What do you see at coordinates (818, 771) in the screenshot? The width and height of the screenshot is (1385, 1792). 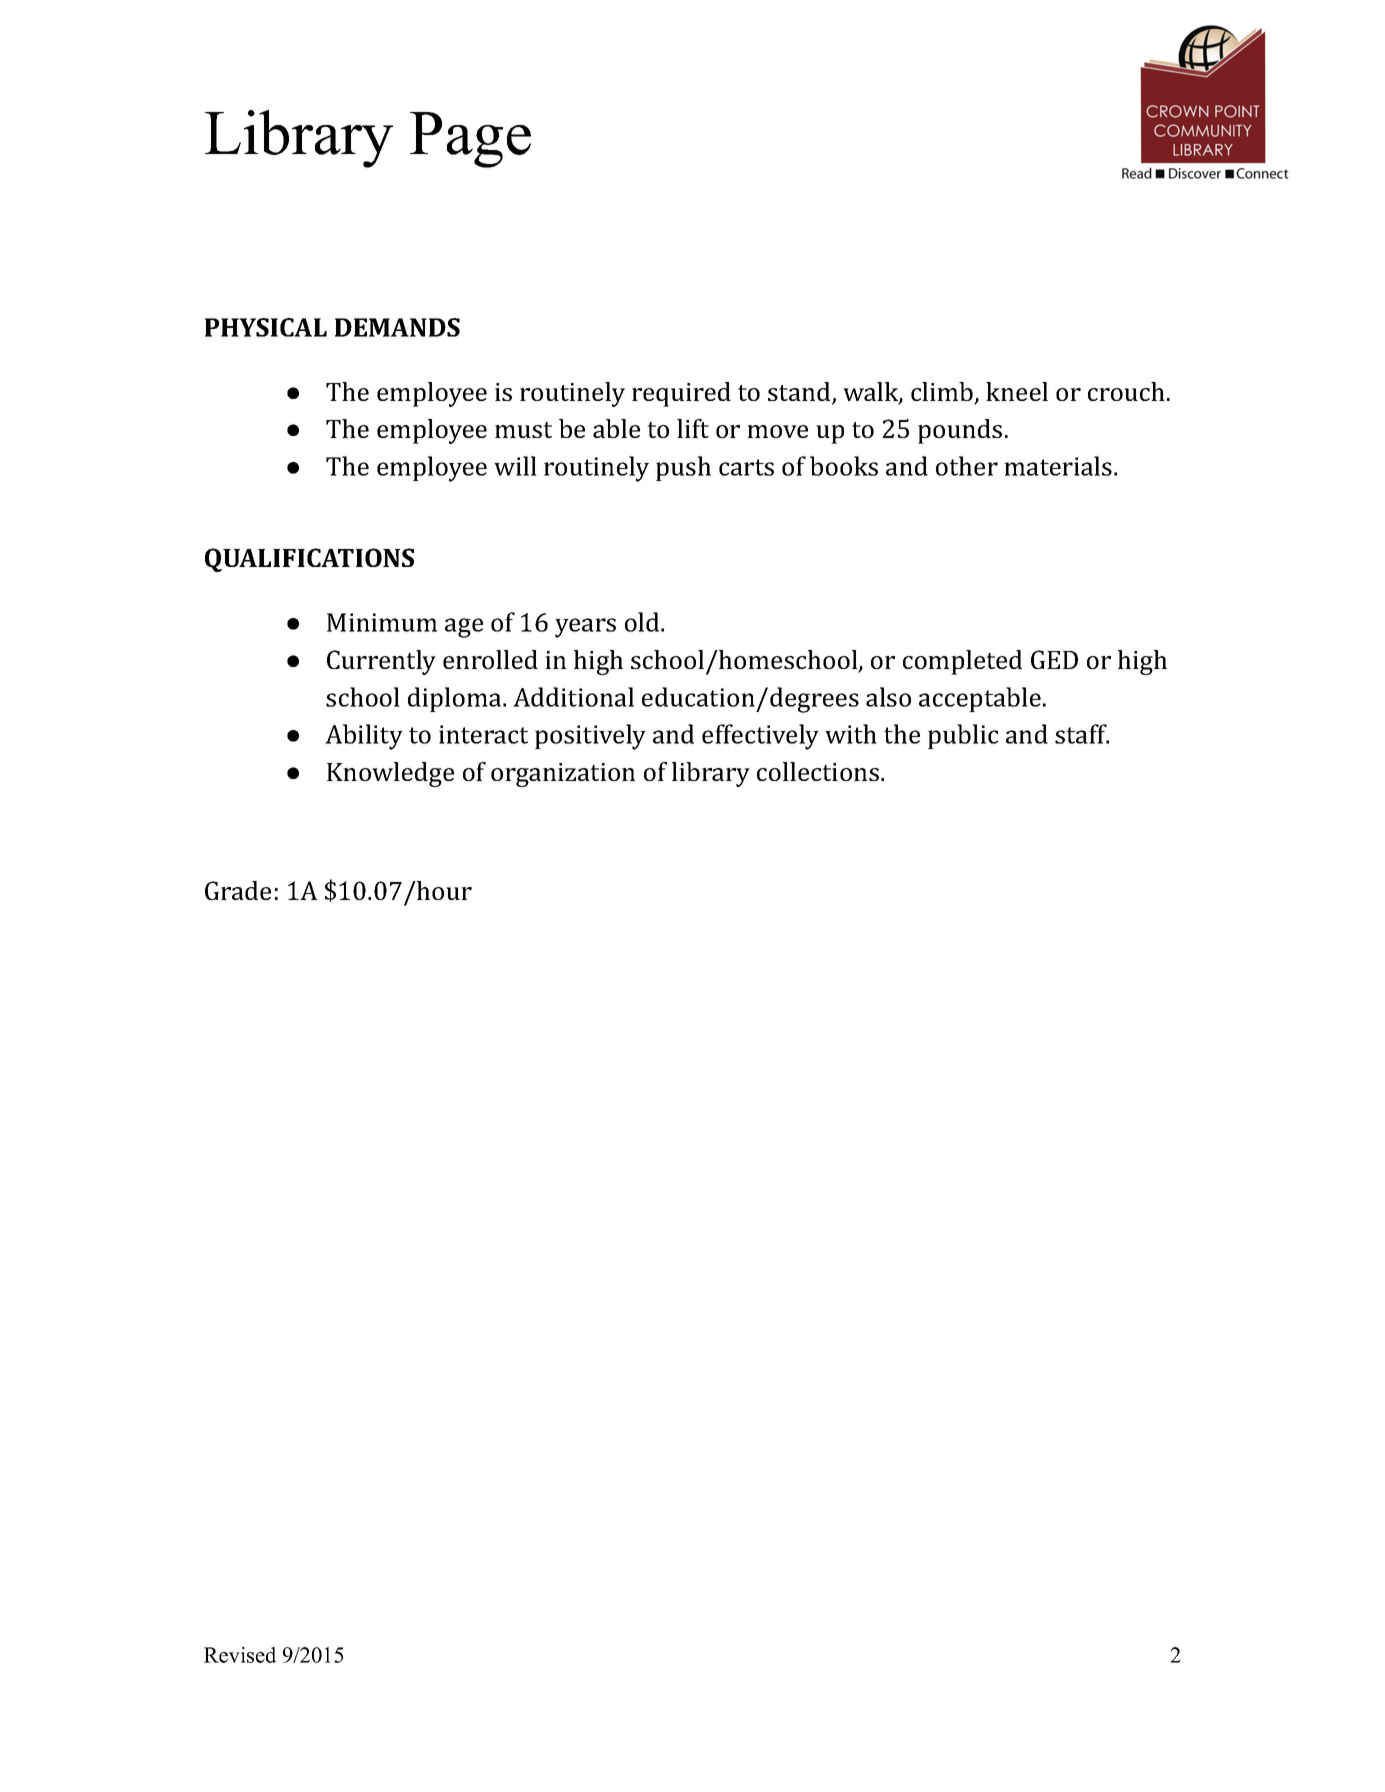 I see `collections` at bounding box center [818, 771].
